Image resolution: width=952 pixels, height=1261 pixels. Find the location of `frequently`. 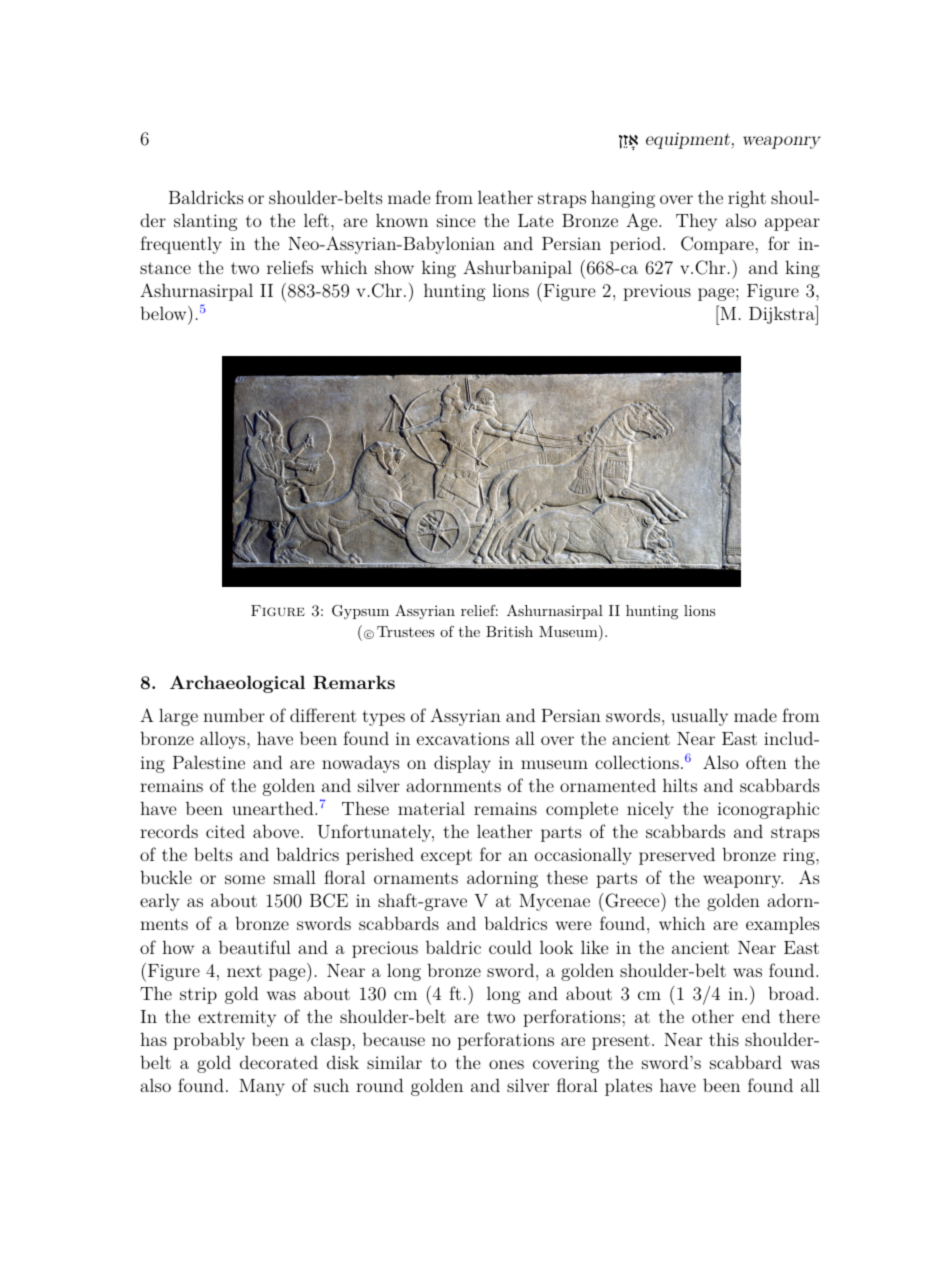

frequently is located at coordinates (181, 245).
